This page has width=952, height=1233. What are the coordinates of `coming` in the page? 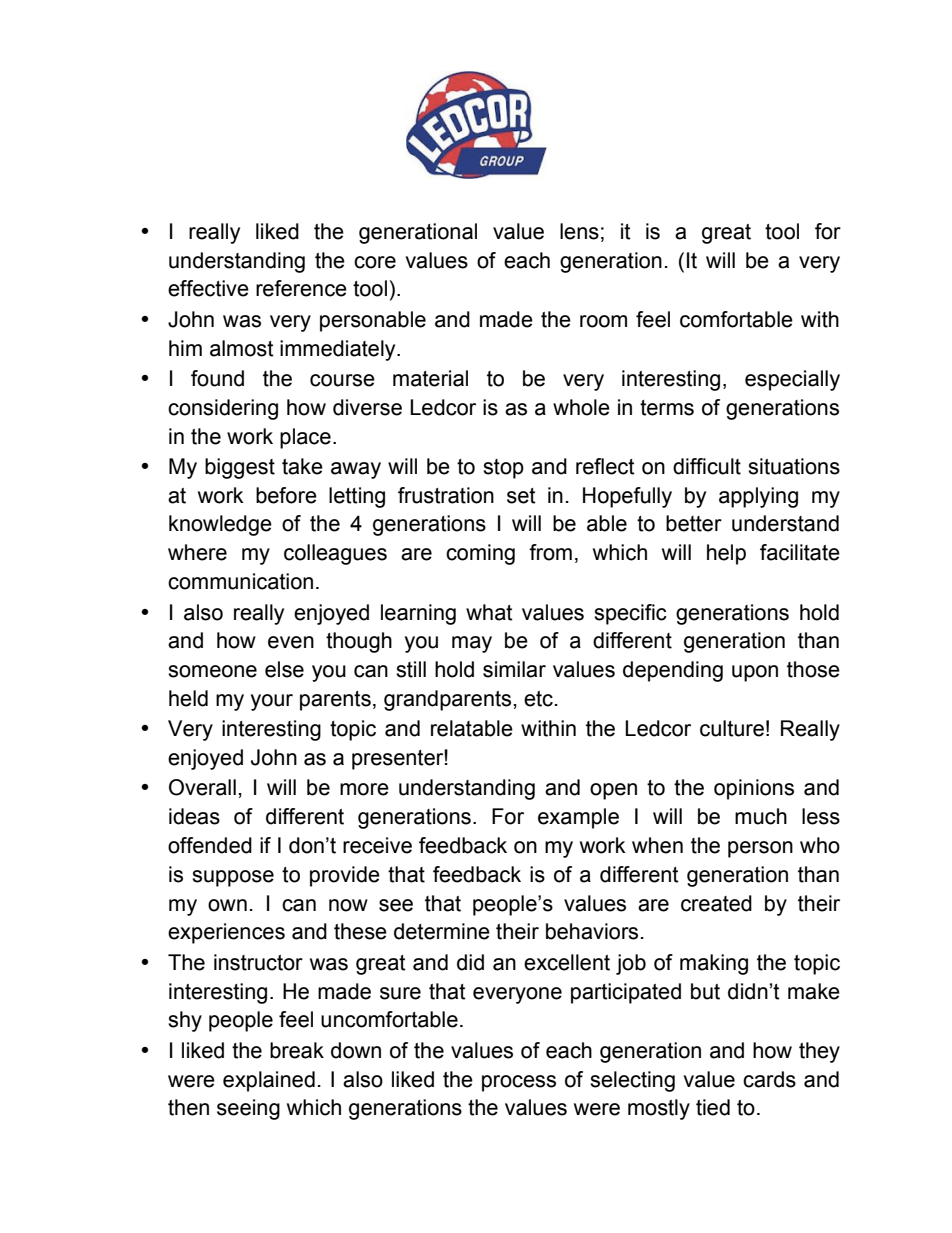 It's located at (480, 554).
